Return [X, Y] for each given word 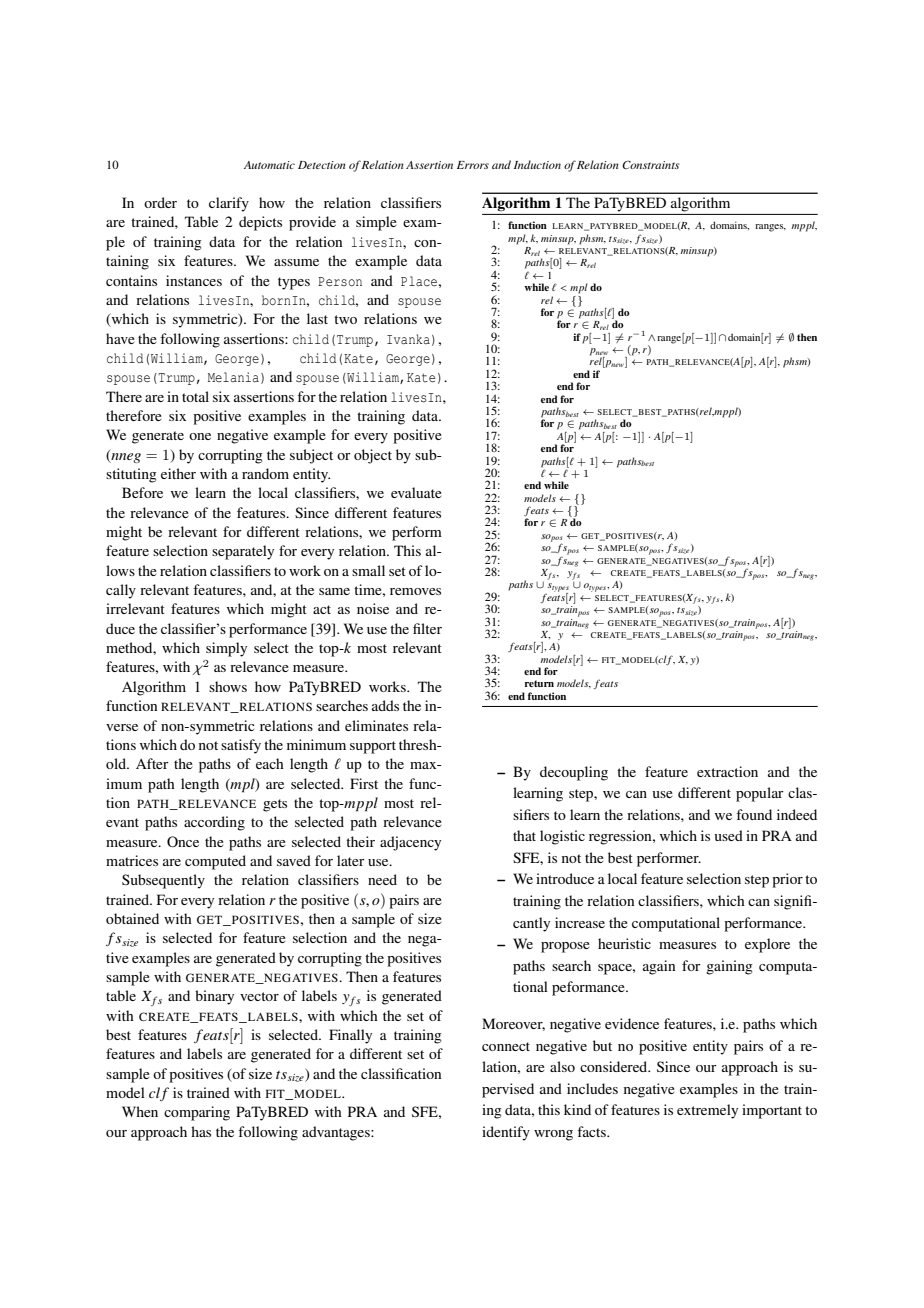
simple [376, 223]
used [729, 835]
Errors [473, 165]
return [539, 683]
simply [226, 649]
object [373, 456]
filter [427, 628]
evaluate [416, 492]
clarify [229, 204]
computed [215, 862]
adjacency [410, 843]
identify [506, 1133]
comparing [197, 1113]
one [200, 436]
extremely [707, 1111]
